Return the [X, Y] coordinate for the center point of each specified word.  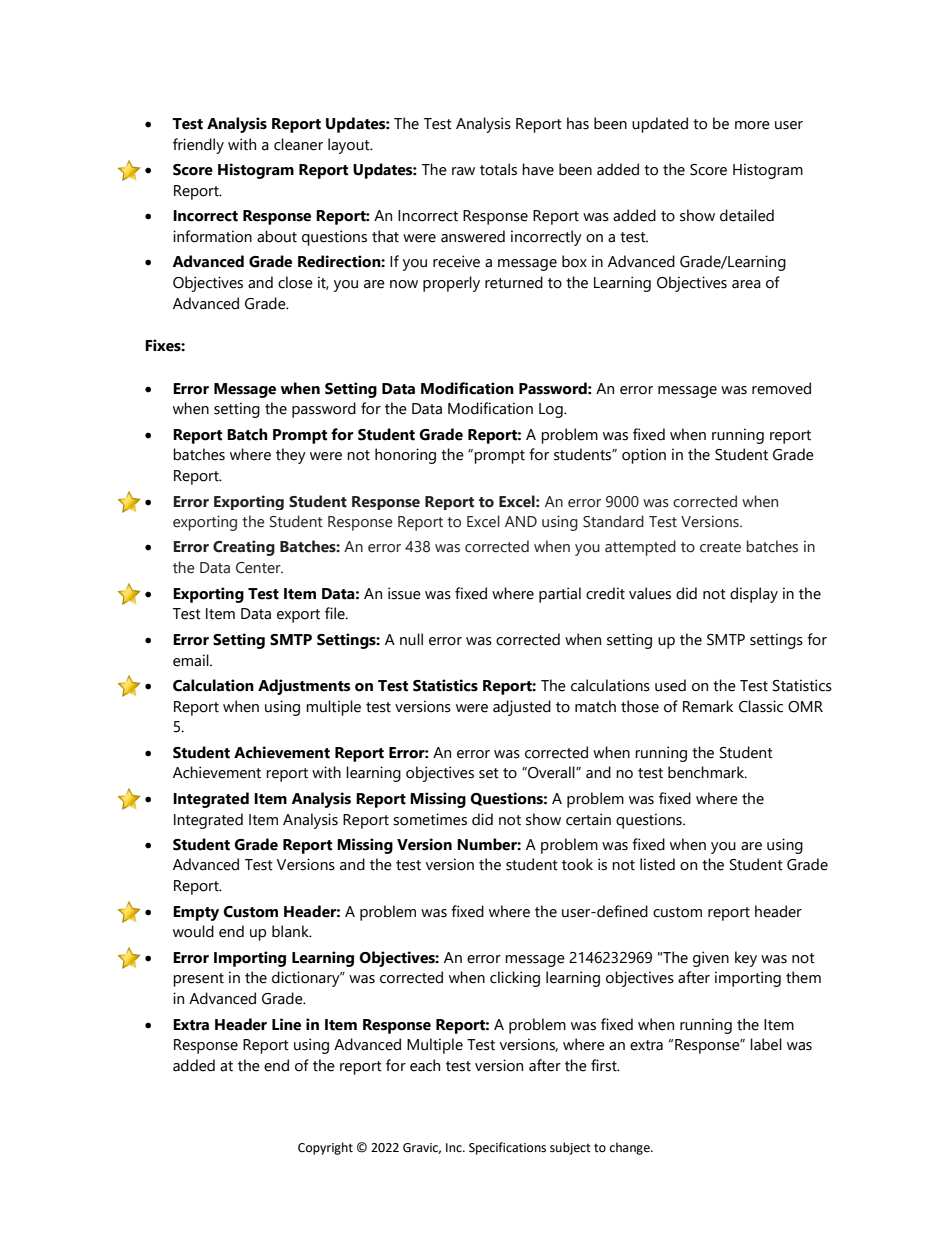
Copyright [325, 1148]
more [752, 125]
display [754, 595]
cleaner [298, 144]
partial [560, 595]
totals [498, 169]
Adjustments [304, 687]
